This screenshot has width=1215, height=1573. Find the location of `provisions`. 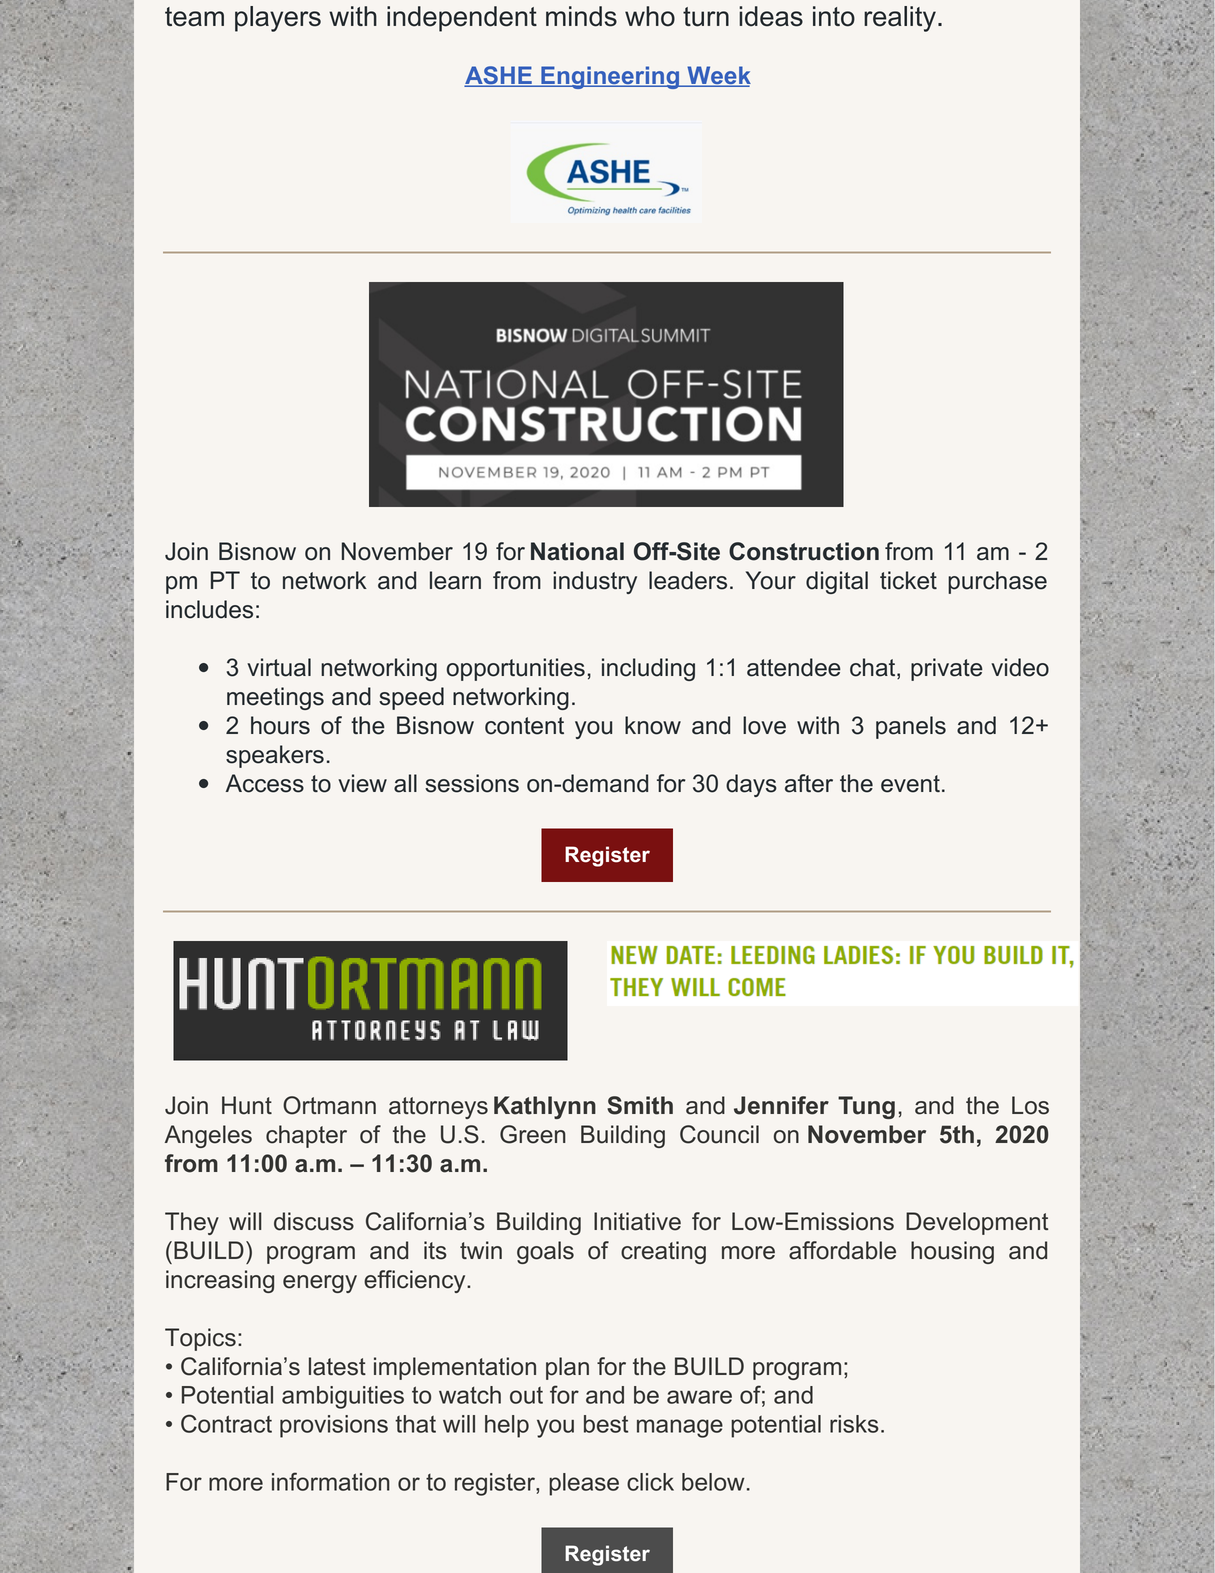

provisions is located at coordinates (334, 1426).
